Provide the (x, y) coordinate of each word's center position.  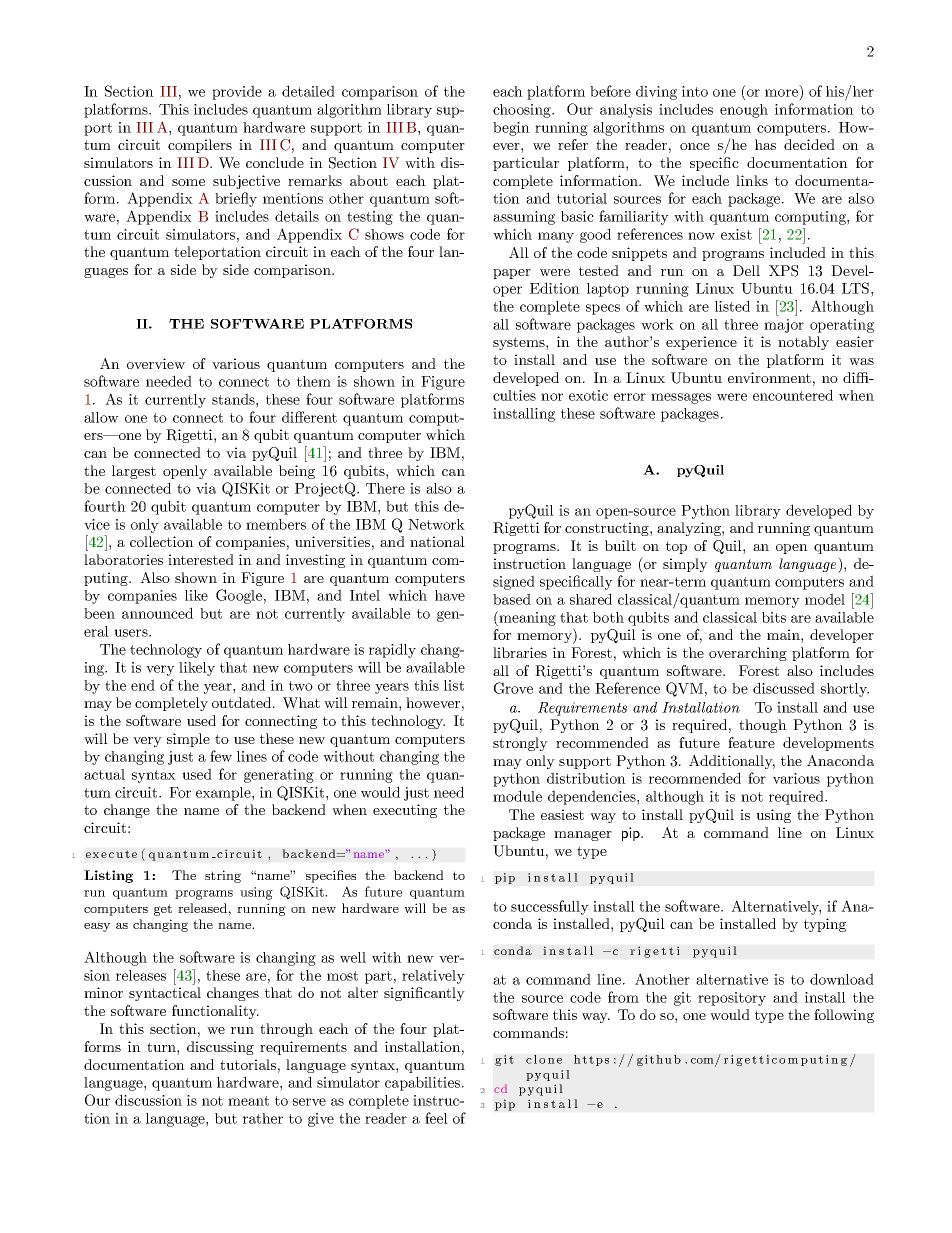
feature (751, 742)
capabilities (424, 1084)
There (385, 488)
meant (248, 1101)
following (844, 1016)
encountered (793, 395)
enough (744, 111)
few (221, 756)
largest (134, 472)
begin (511, 129)
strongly (520, 744)
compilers (200, 146)
